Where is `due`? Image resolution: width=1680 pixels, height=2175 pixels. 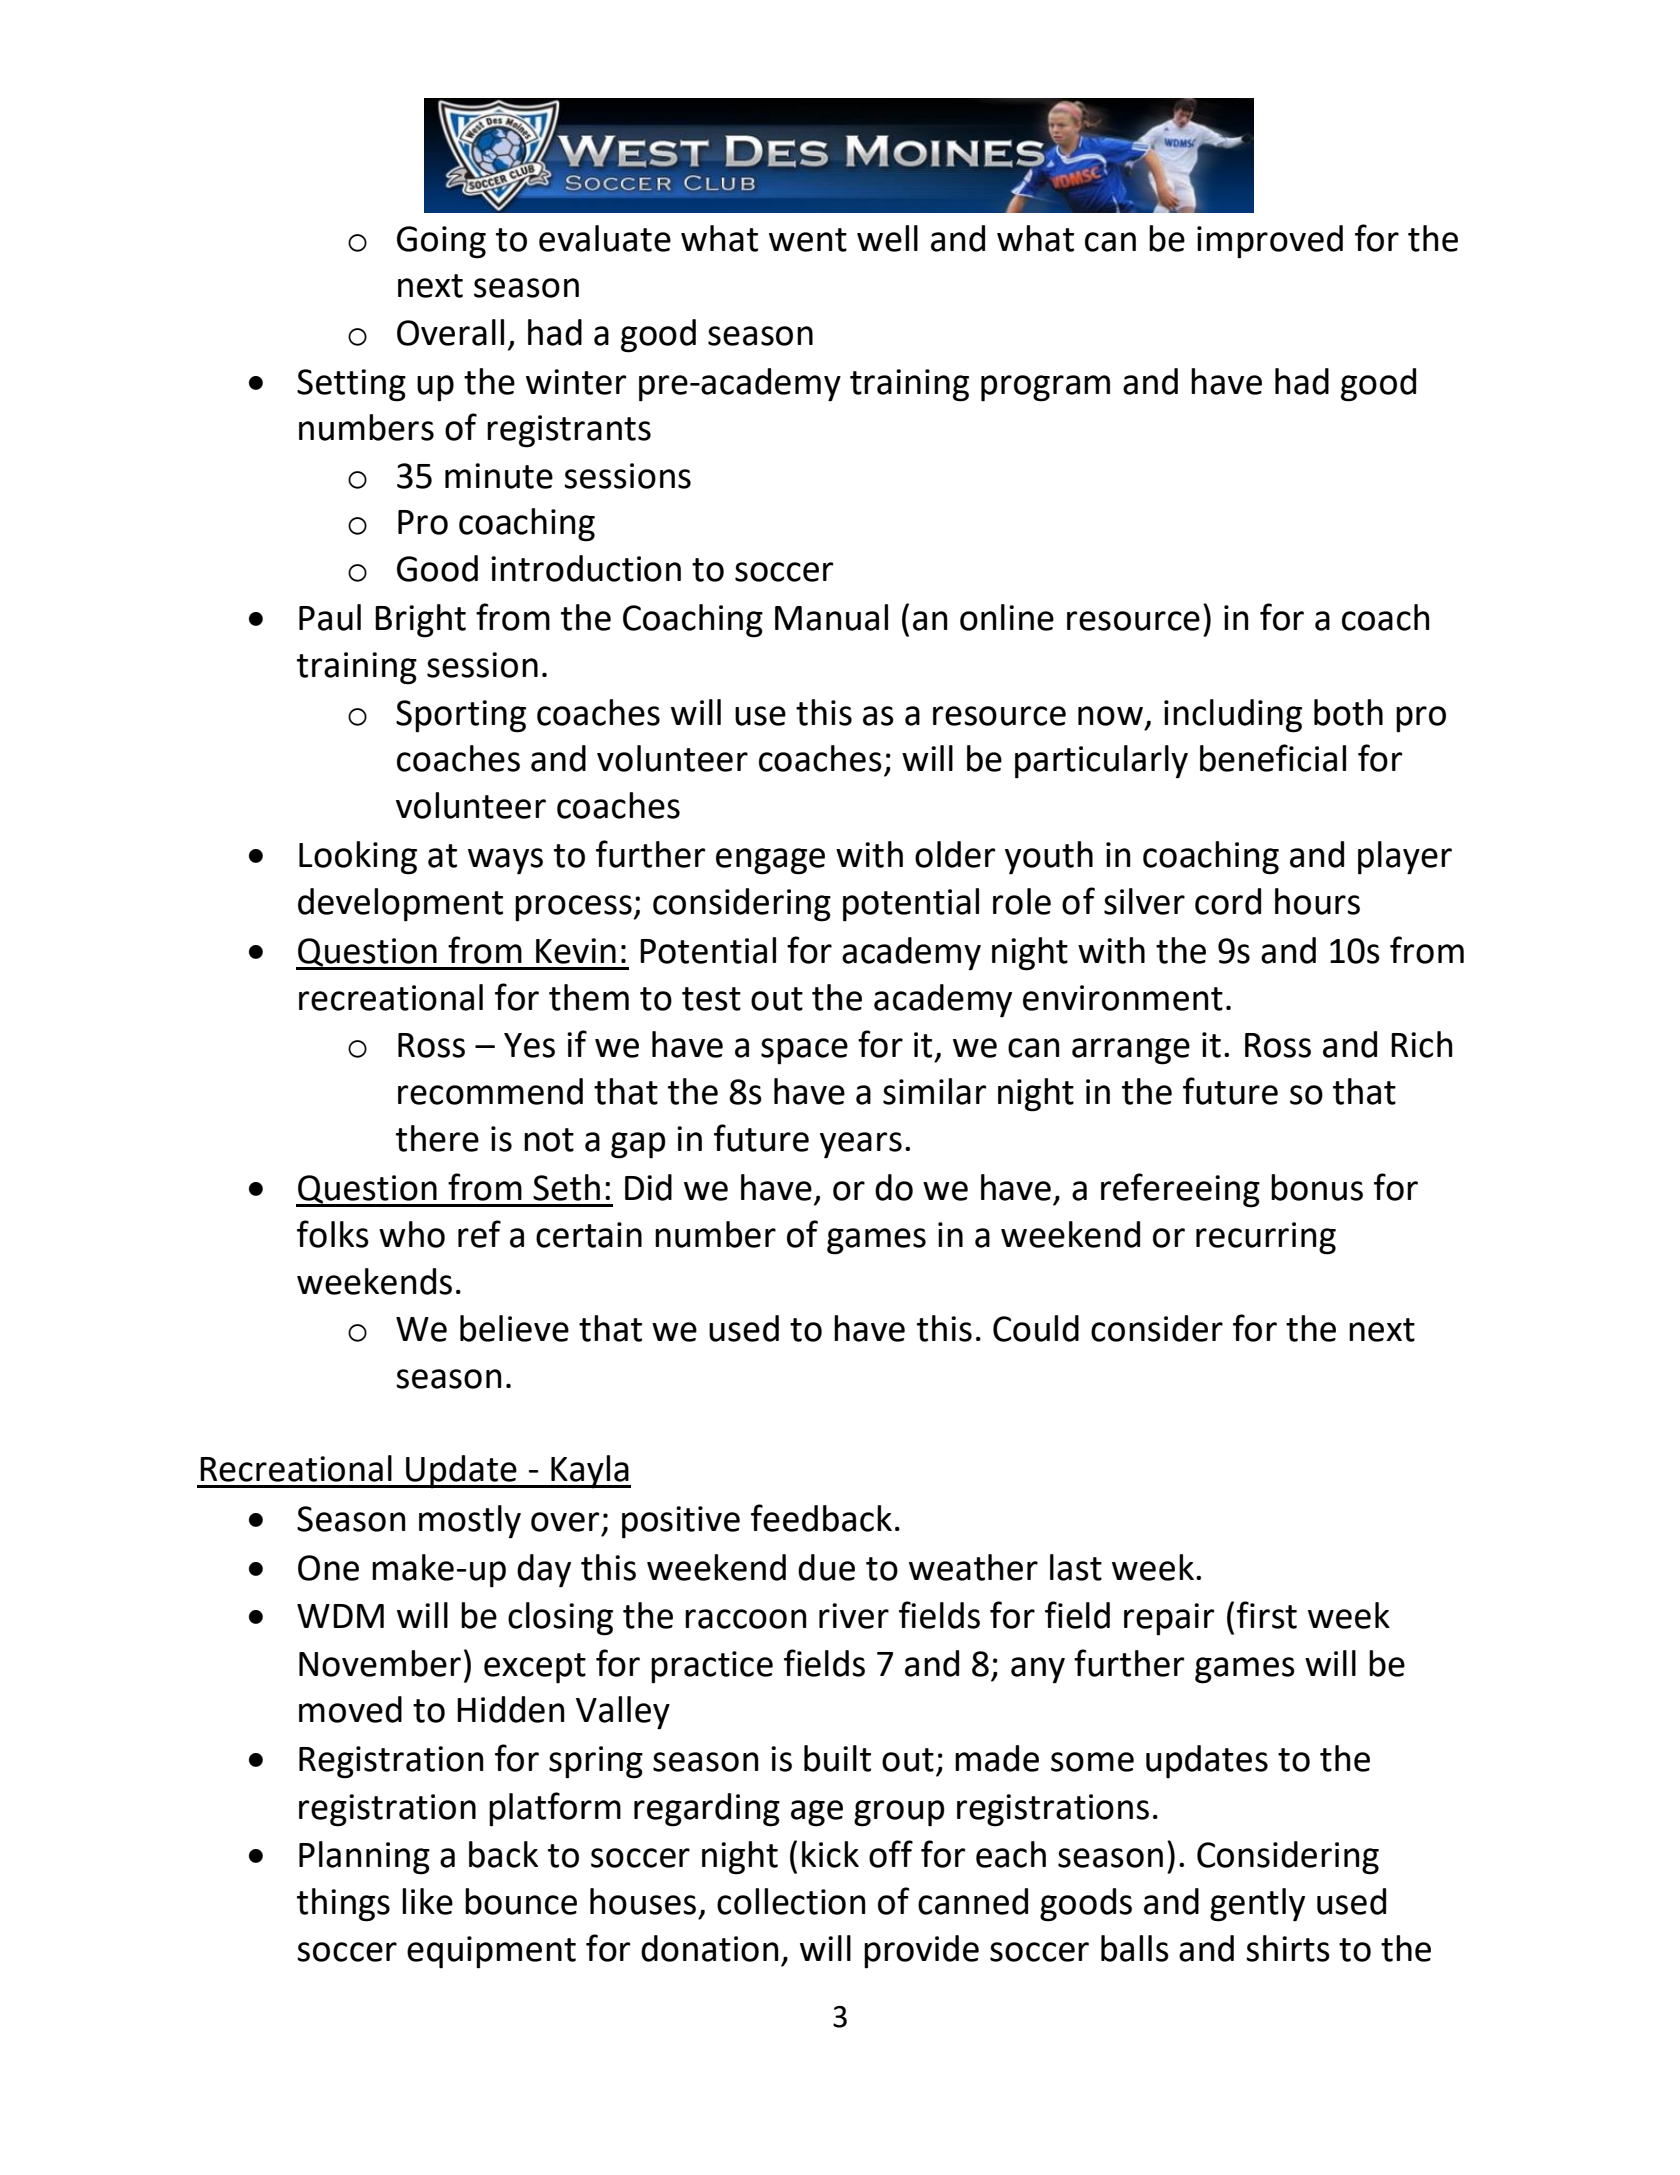
due is located at coordinates (826, 1567).
